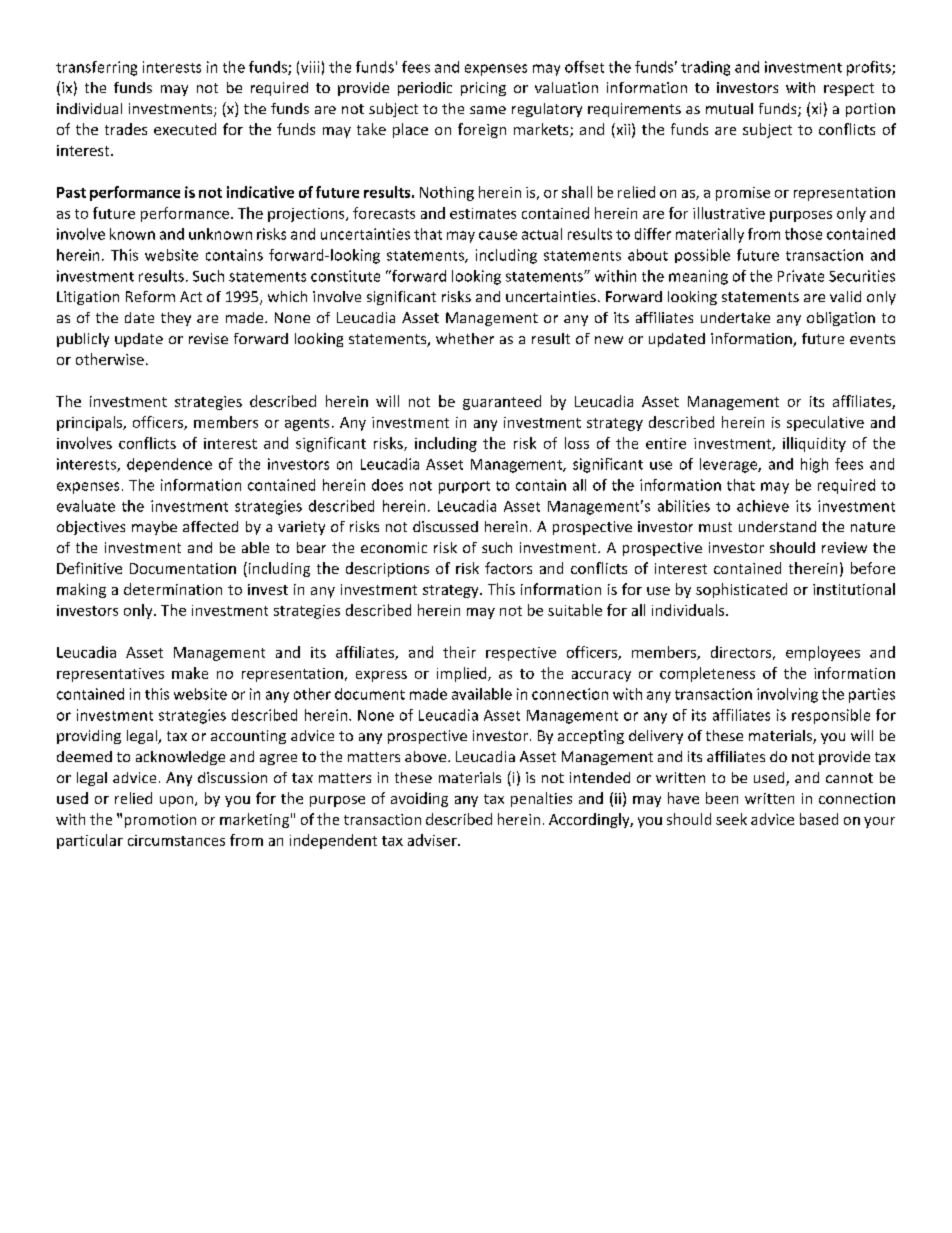  Describe the element at coordinates (433, 840) in the screenshot. I see `adviser` at that location.
